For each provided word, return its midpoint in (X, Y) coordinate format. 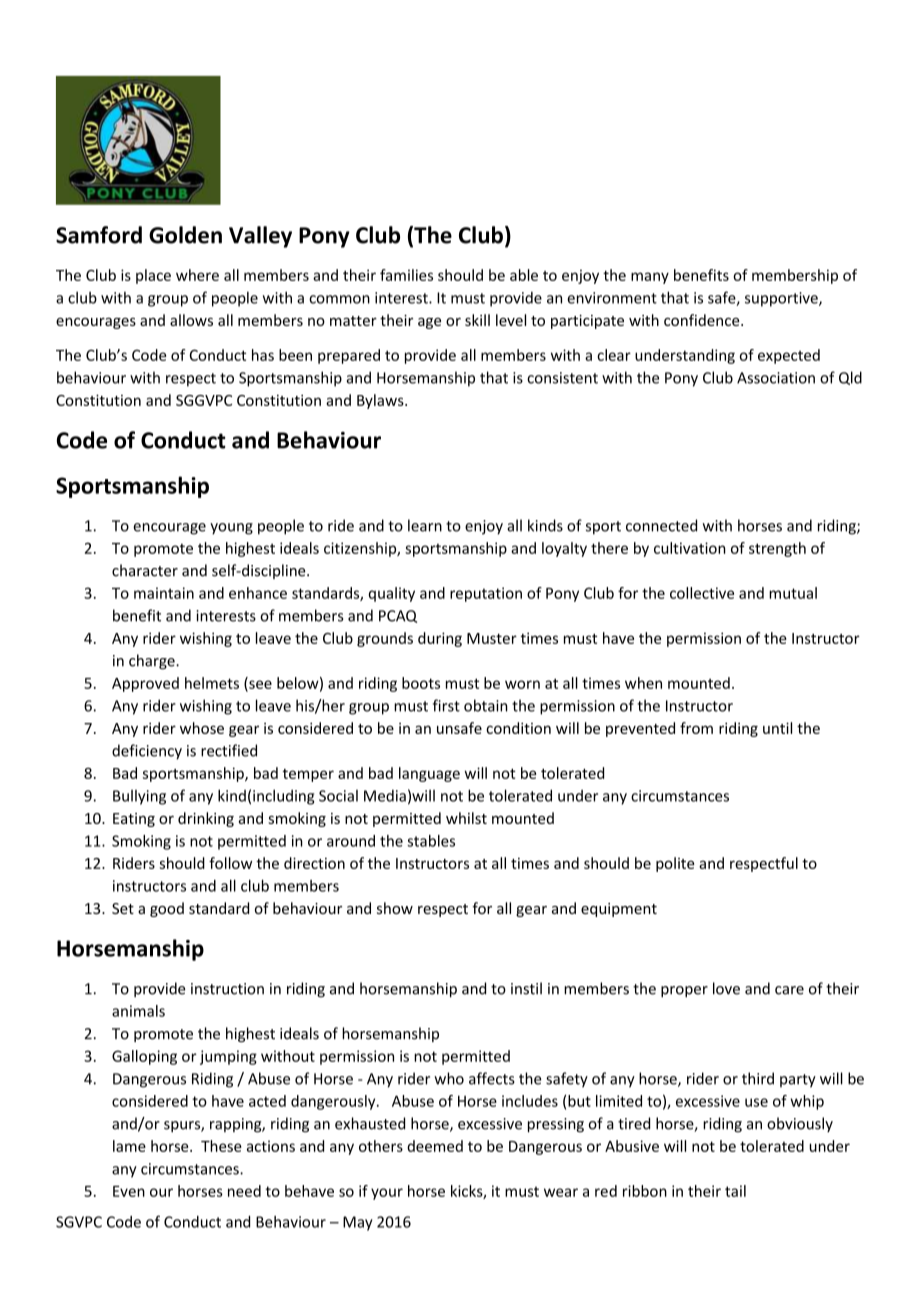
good (167, 909)
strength (777, 549)
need (244, 1191)
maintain (164, 593)
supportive (782, 299)
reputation (486, 594)
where (197, 275)
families (406, 275)
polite (675, 864)
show (395, 908)
